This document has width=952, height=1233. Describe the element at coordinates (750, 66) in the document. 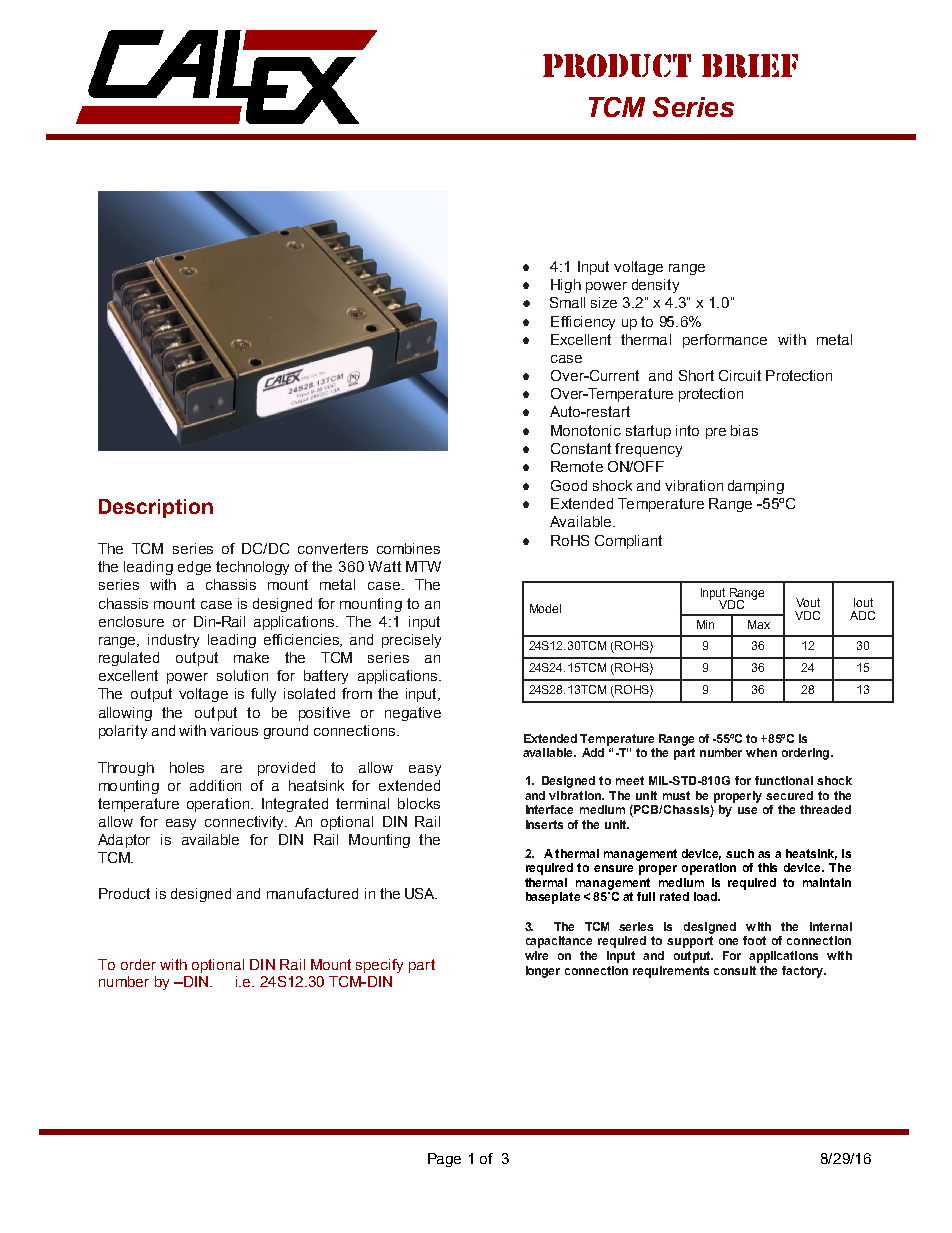

I see `Brief` at that location.
